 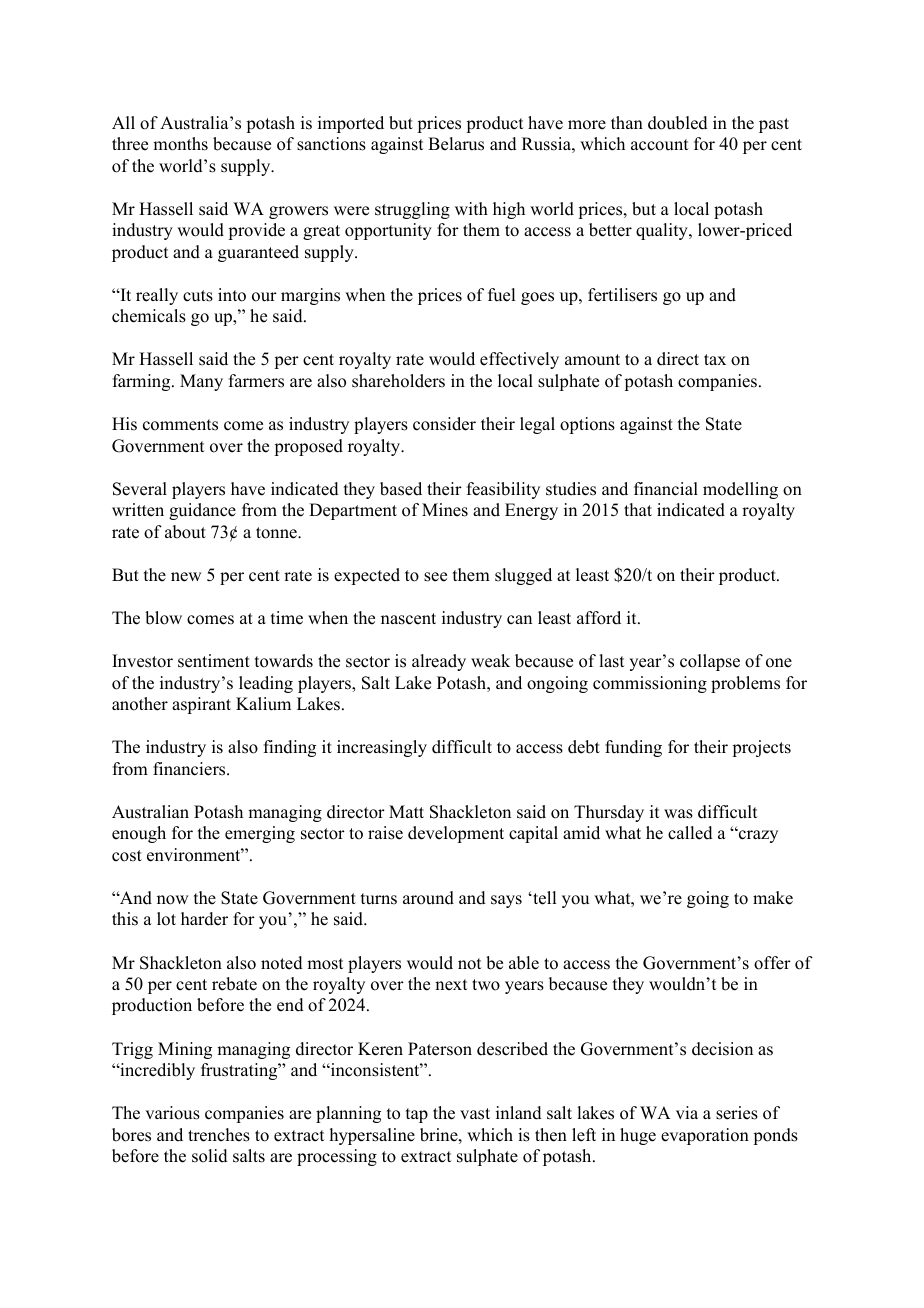 What do you see at coordinates (690, 833) in the screenshot?
I see `called` at bounding box center [690, 833].
